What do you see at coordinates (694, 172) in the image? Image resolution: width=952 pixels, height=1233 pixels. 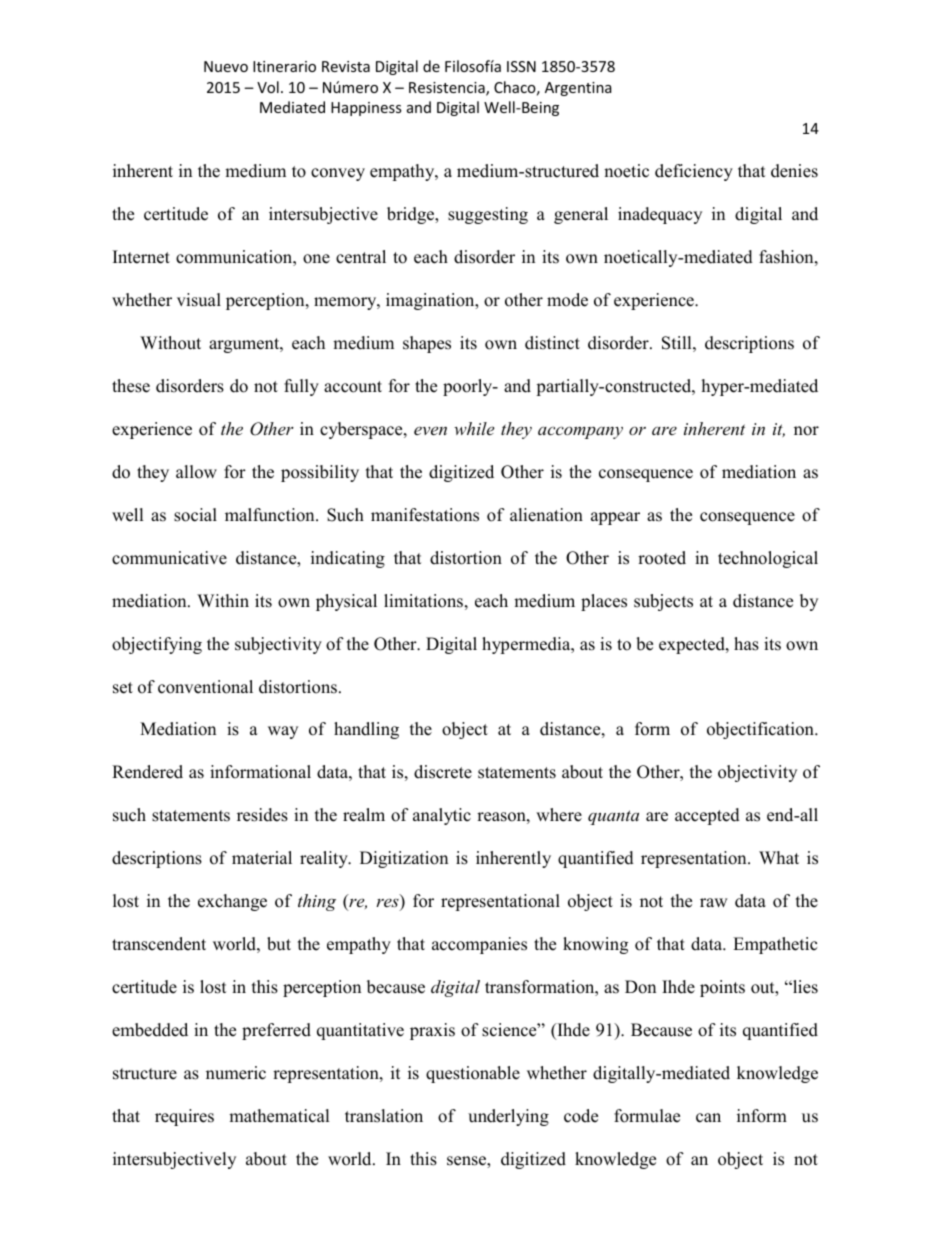 I see `deficiency` at bounding box center [694, 172].
